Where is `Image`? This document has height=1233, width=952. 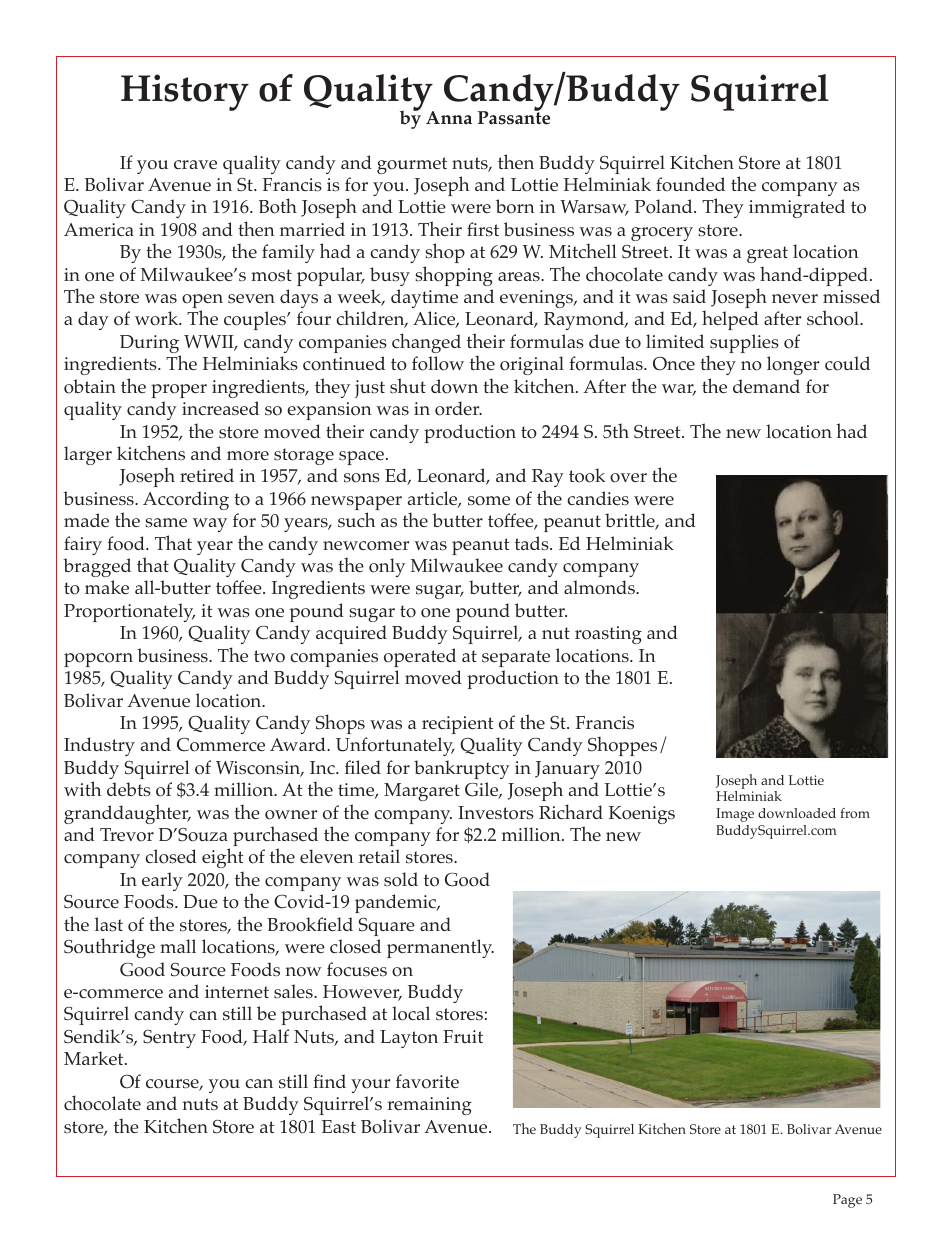
Image is located at coordinates (735, 815).
